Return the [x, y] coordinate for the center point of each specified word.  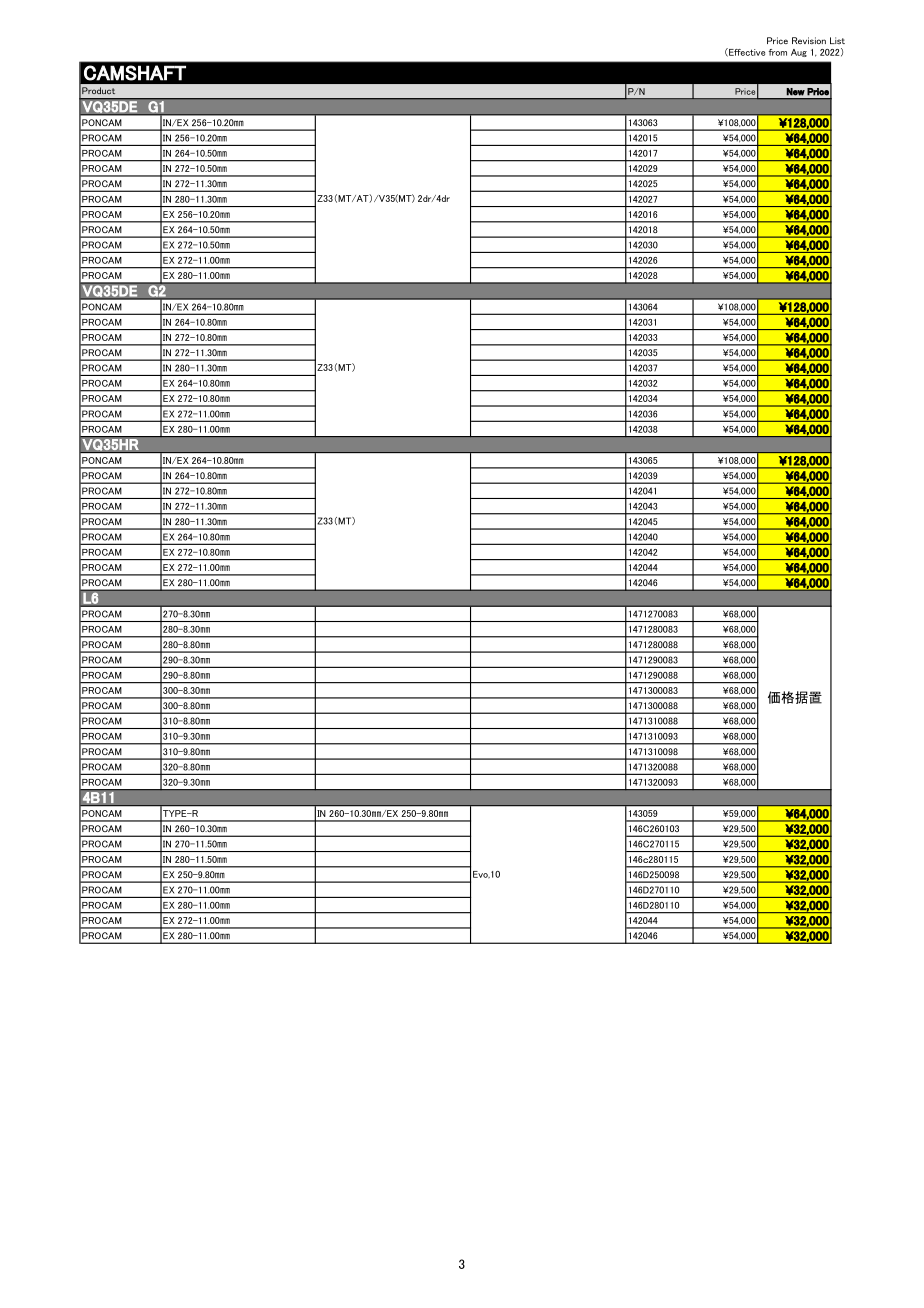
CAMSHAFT [135, 73]
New [796, 92]
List [837, 40]
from [778, 52]
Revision [809, 40]
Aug [799, 53]
